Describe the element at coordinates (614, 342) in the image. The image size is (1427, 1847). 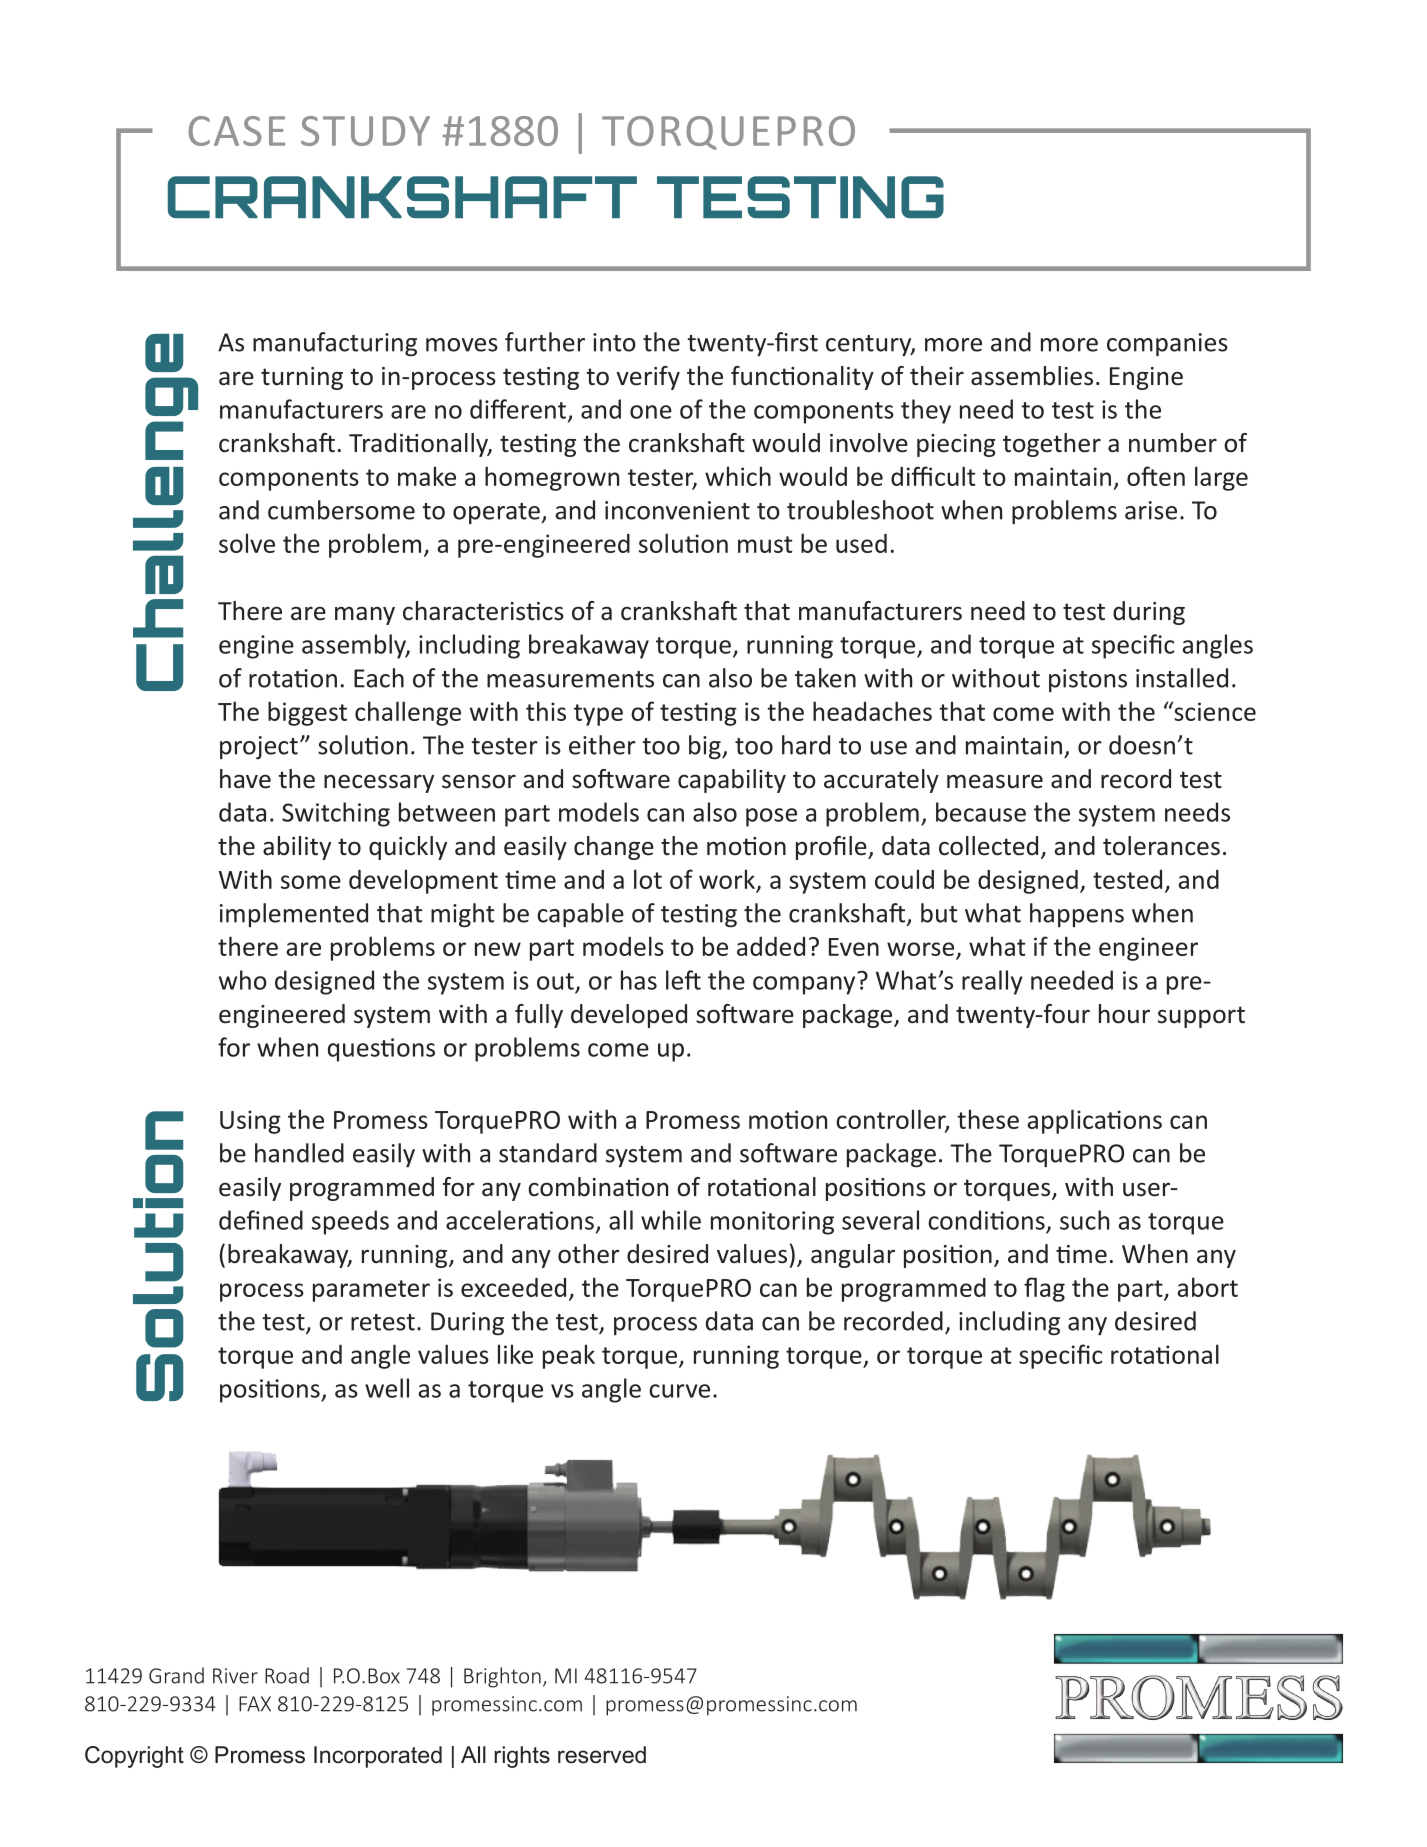
I see `into` at that location.
